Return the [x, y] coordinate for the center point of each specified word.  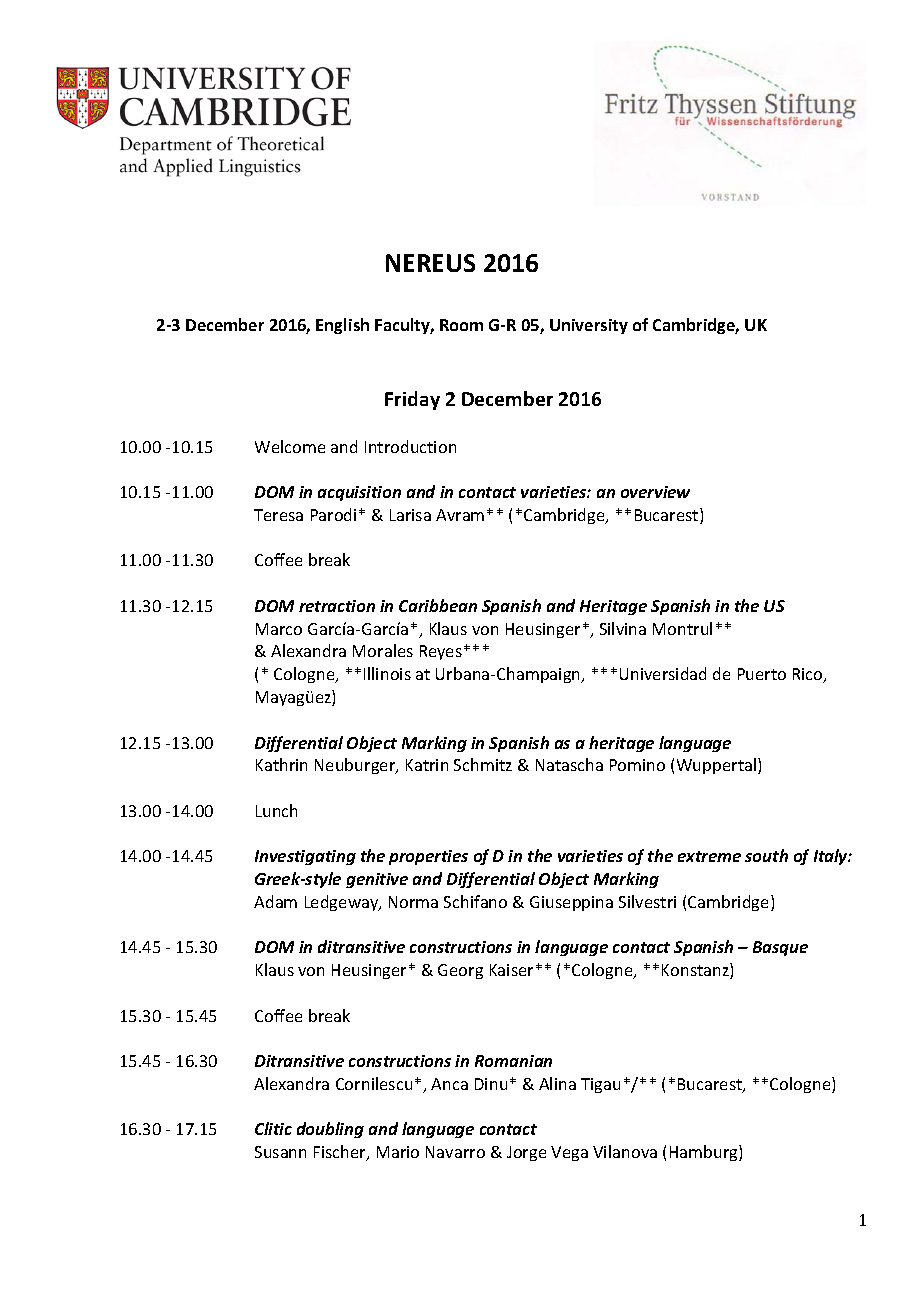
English [342, 326]
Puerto [762, 674]
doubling [330, 1130]
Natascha [569, 764]
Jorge [526, 1153]
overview [655, 492]
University [589, 326]
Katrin [427, 765]
